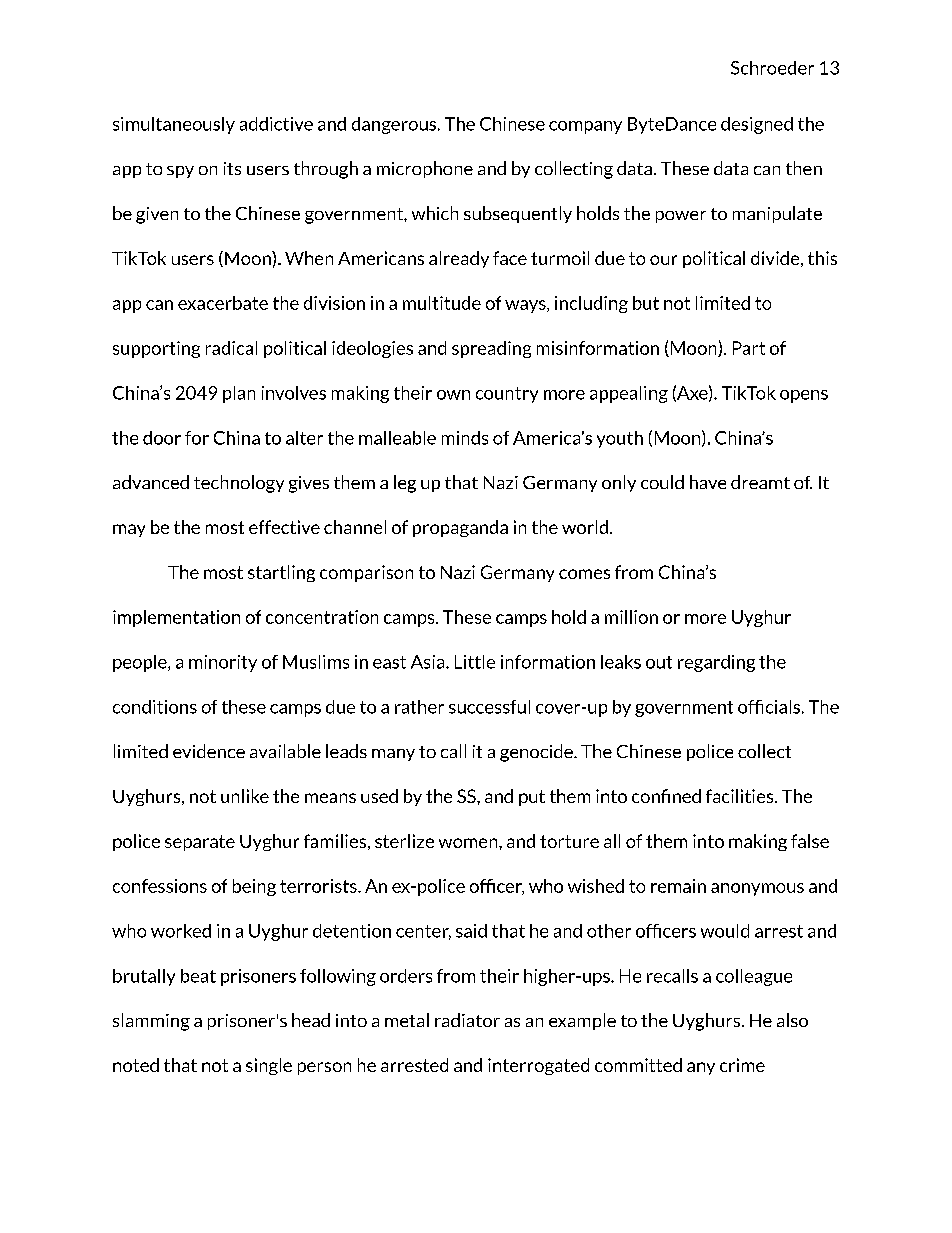 This image has height=1233, width=952. I want to click on propaganda, so click(460, 528).
